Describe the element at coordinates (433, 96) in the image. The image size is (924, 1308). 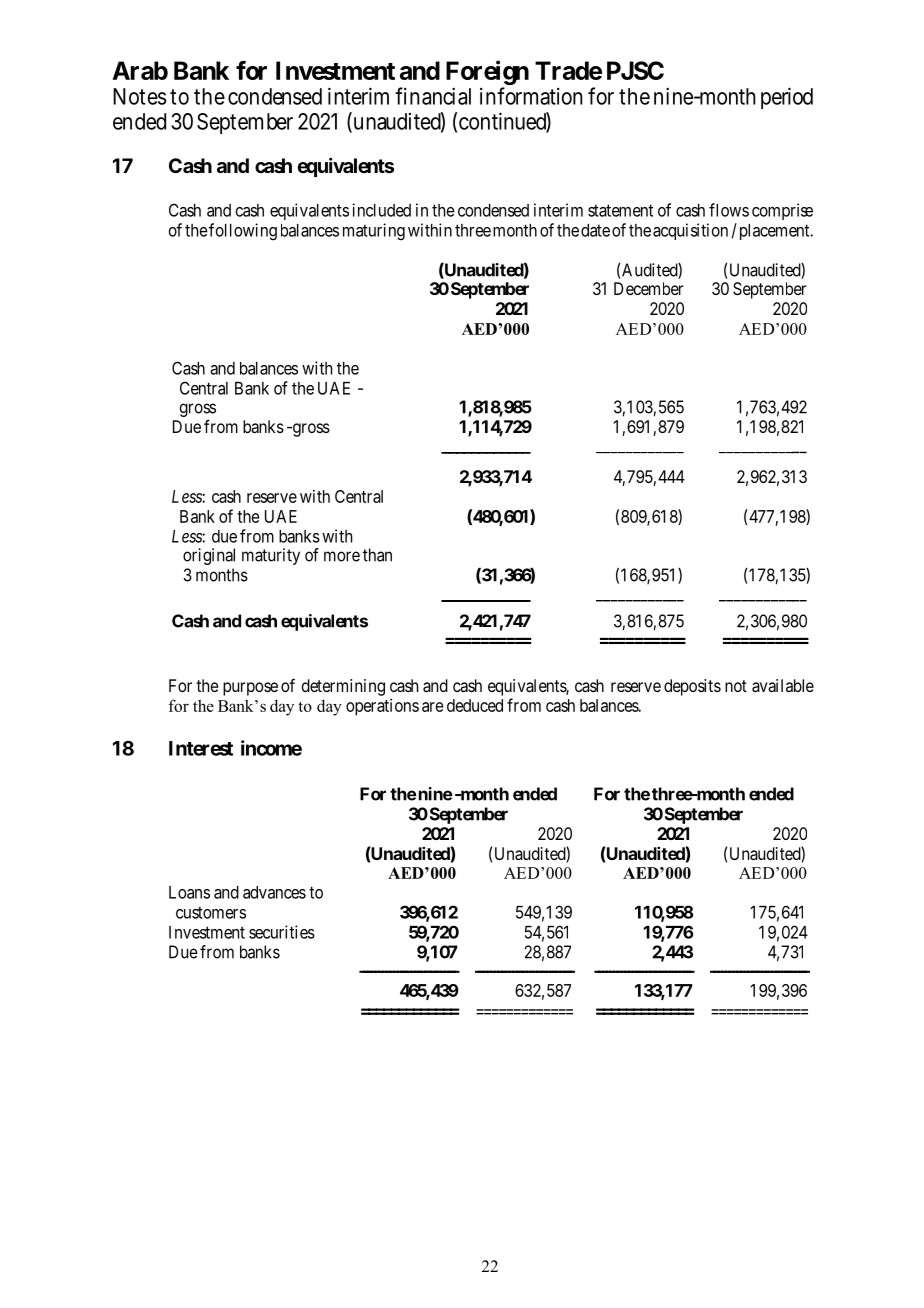
I see `financial` at that location.
